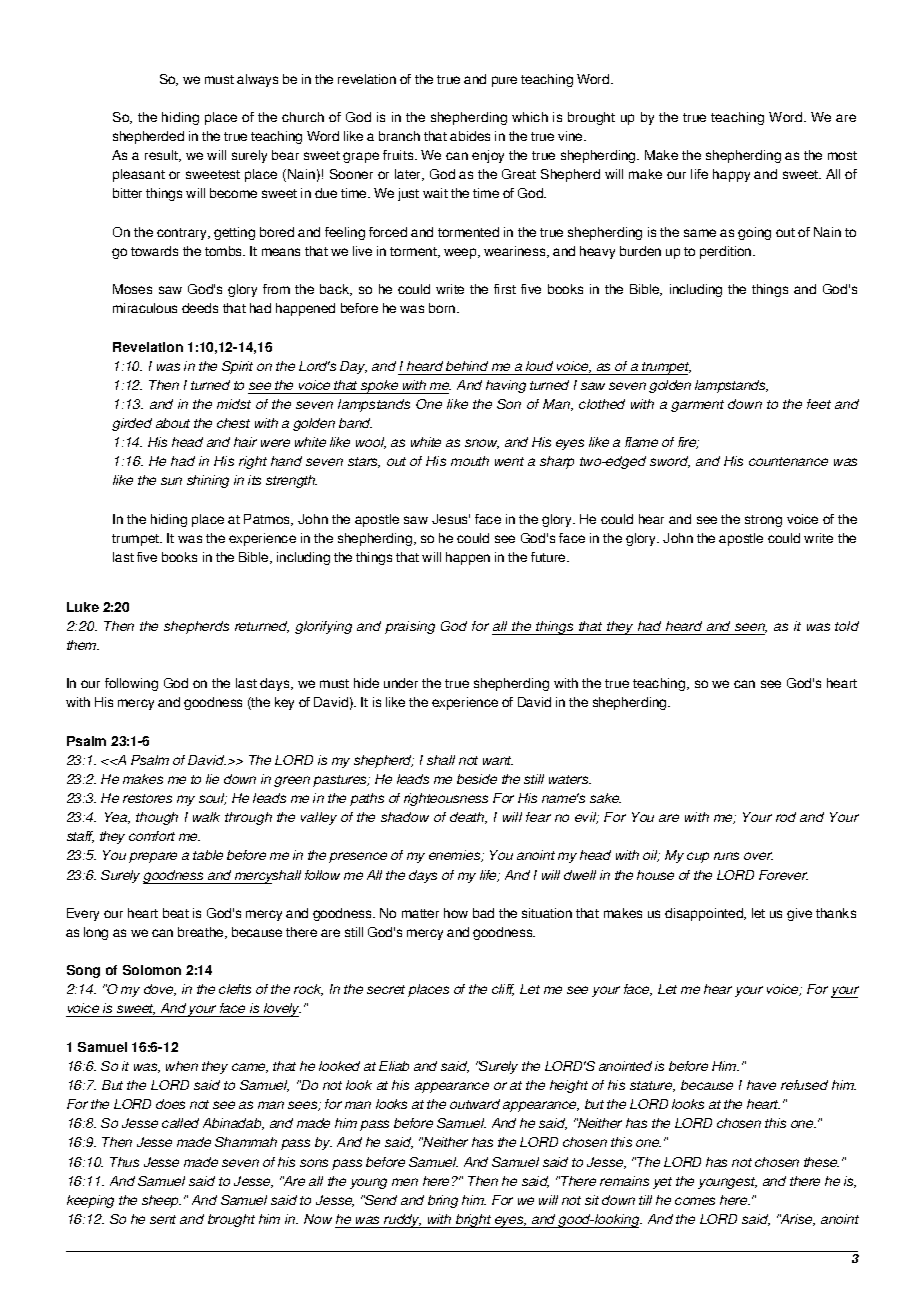  I want to click on praising, so click(410, 627).
